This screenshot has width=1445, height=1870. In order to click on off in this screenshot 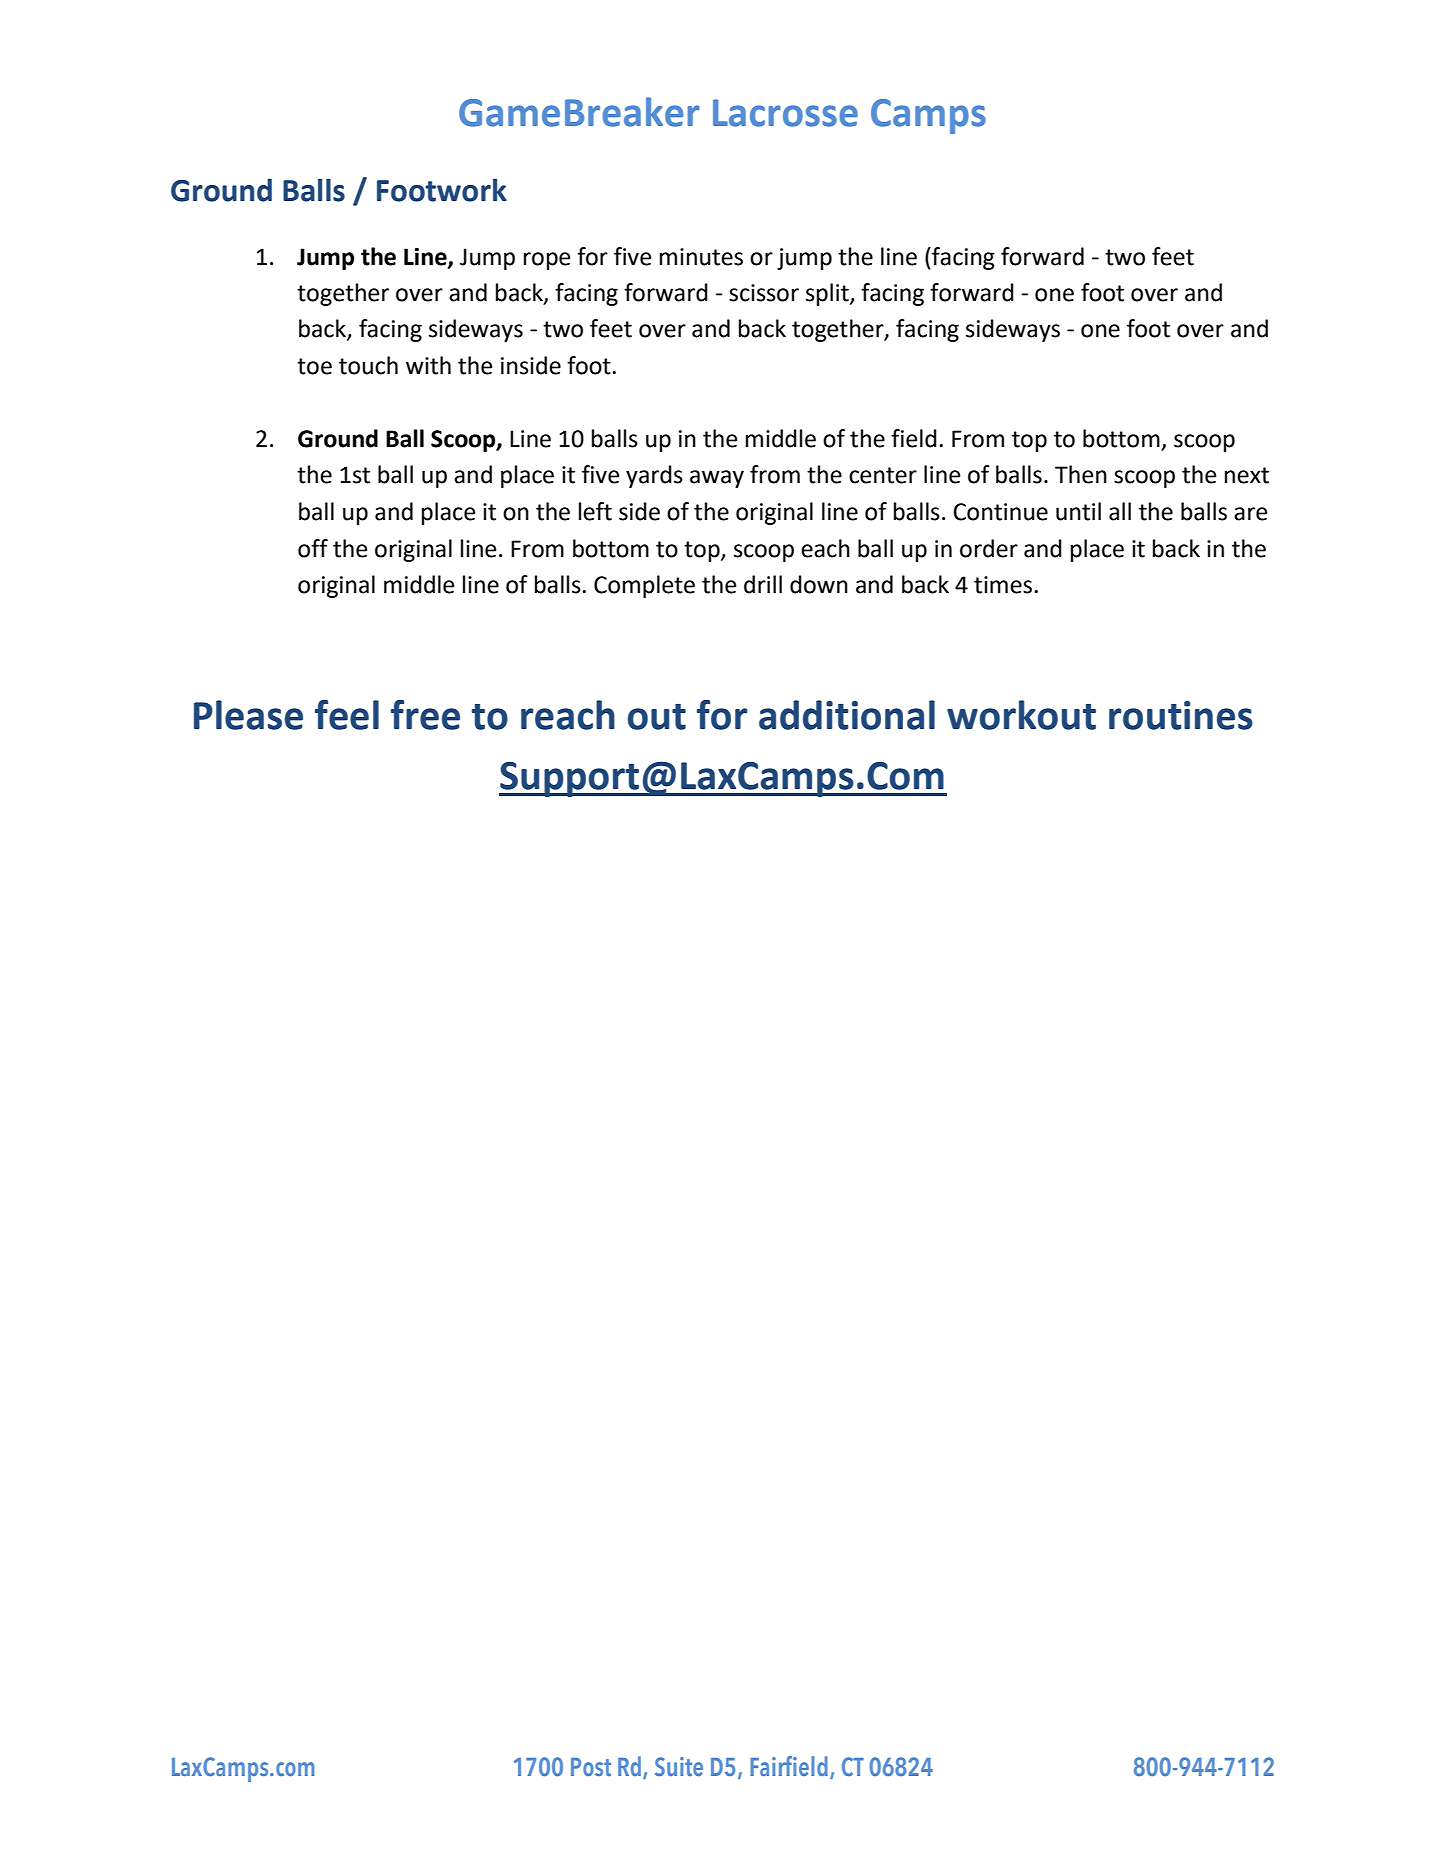, I will do `click(313, 548)`.
